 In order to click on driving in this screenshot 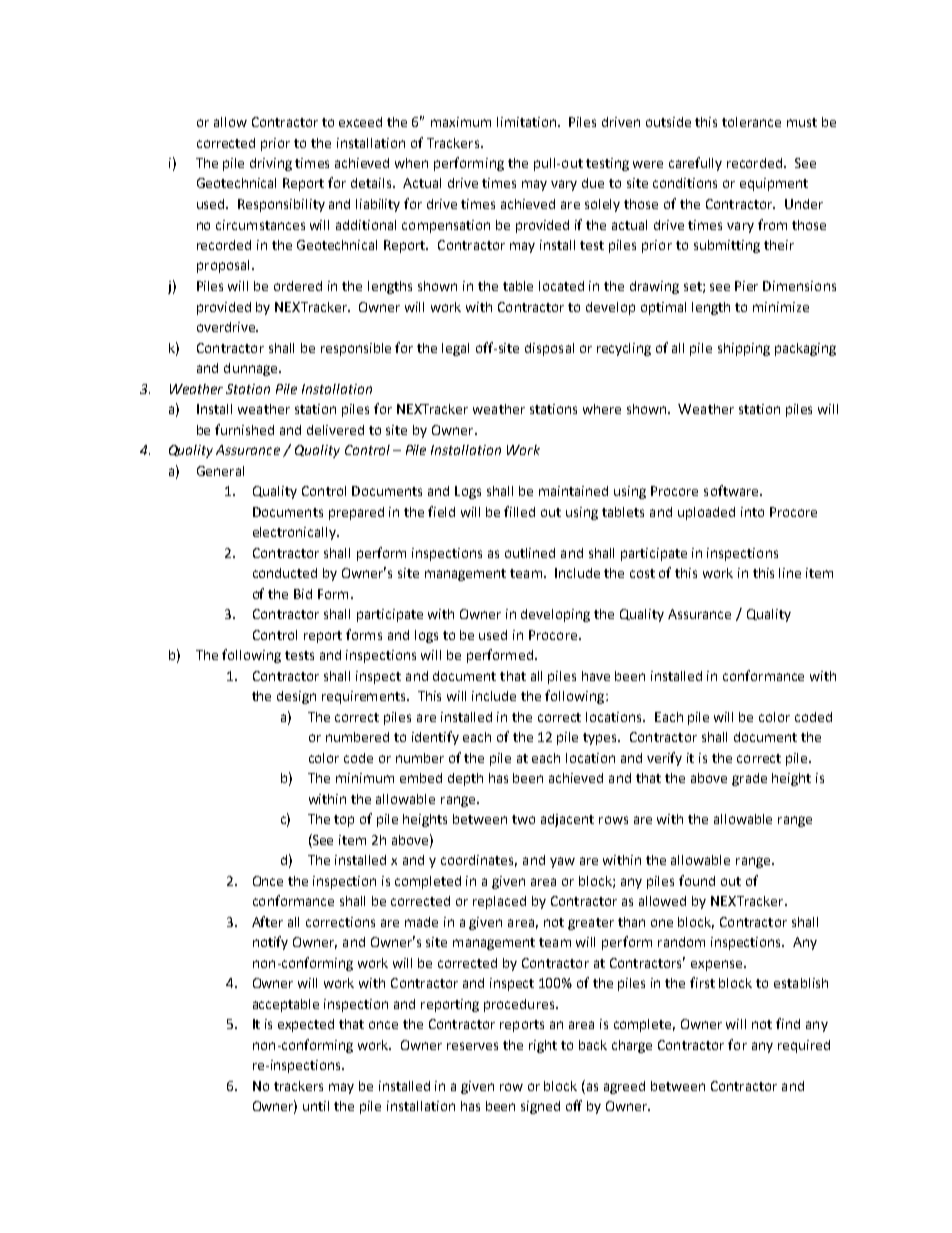, I will do `click(271, 164)`.
